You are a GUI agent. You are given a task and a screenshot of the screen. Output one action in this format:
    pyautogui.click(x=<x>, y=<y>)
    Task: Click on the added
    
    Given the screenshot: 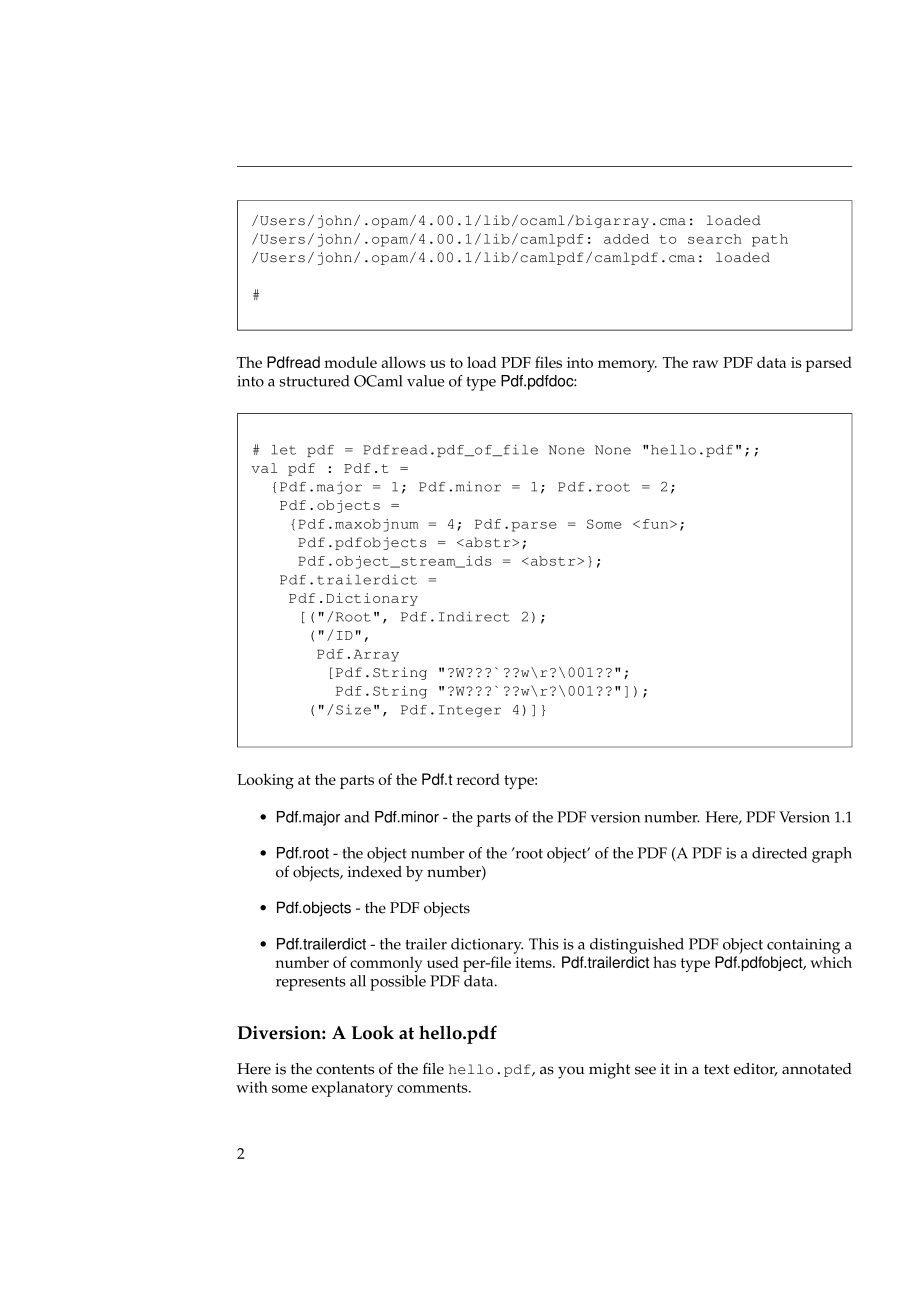 What is the action you would take?
    pyautogui.click(x=626, y=239)
